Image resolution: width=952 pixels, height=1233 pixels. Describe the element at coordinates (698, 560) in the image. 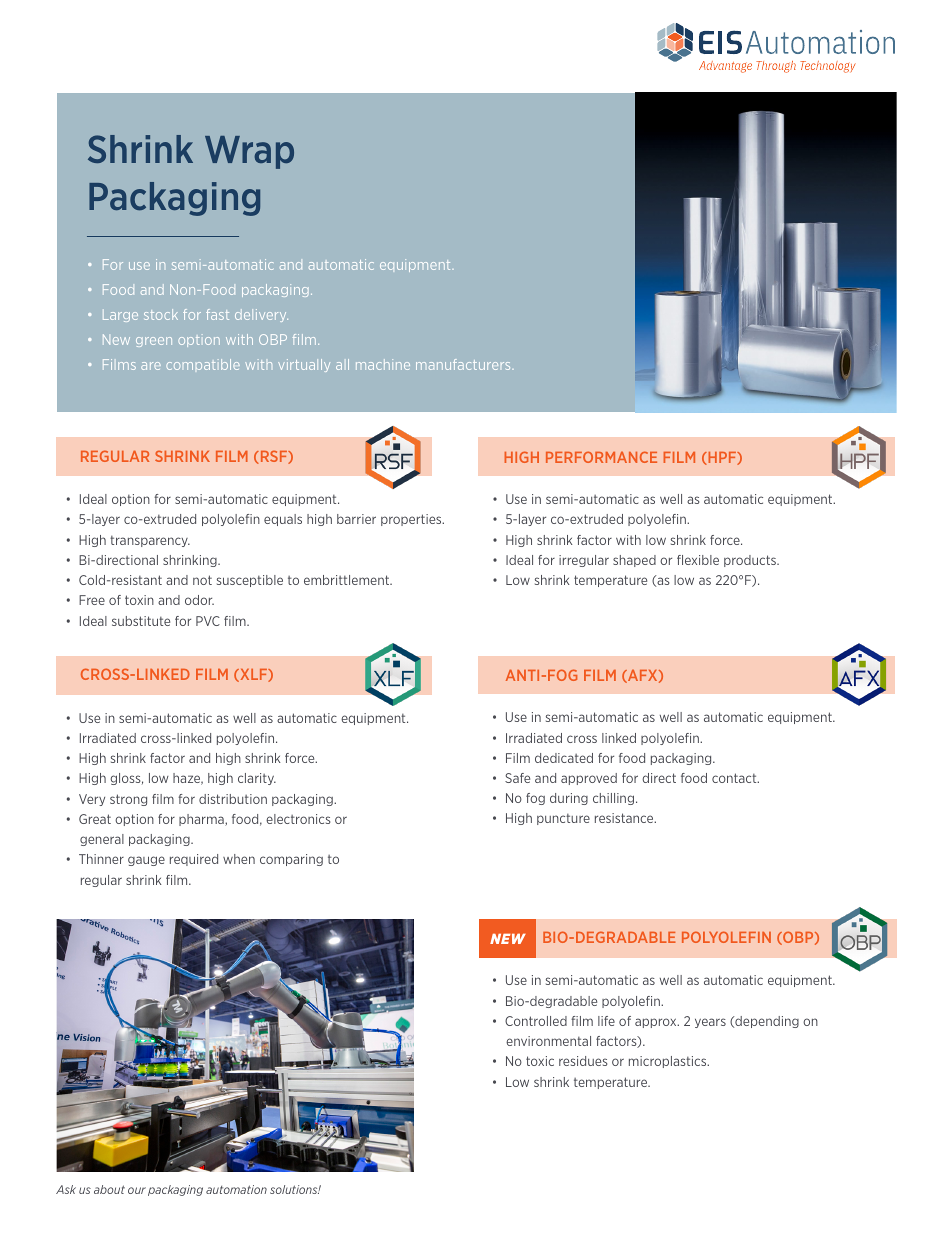

I see `flexible` at that location.
